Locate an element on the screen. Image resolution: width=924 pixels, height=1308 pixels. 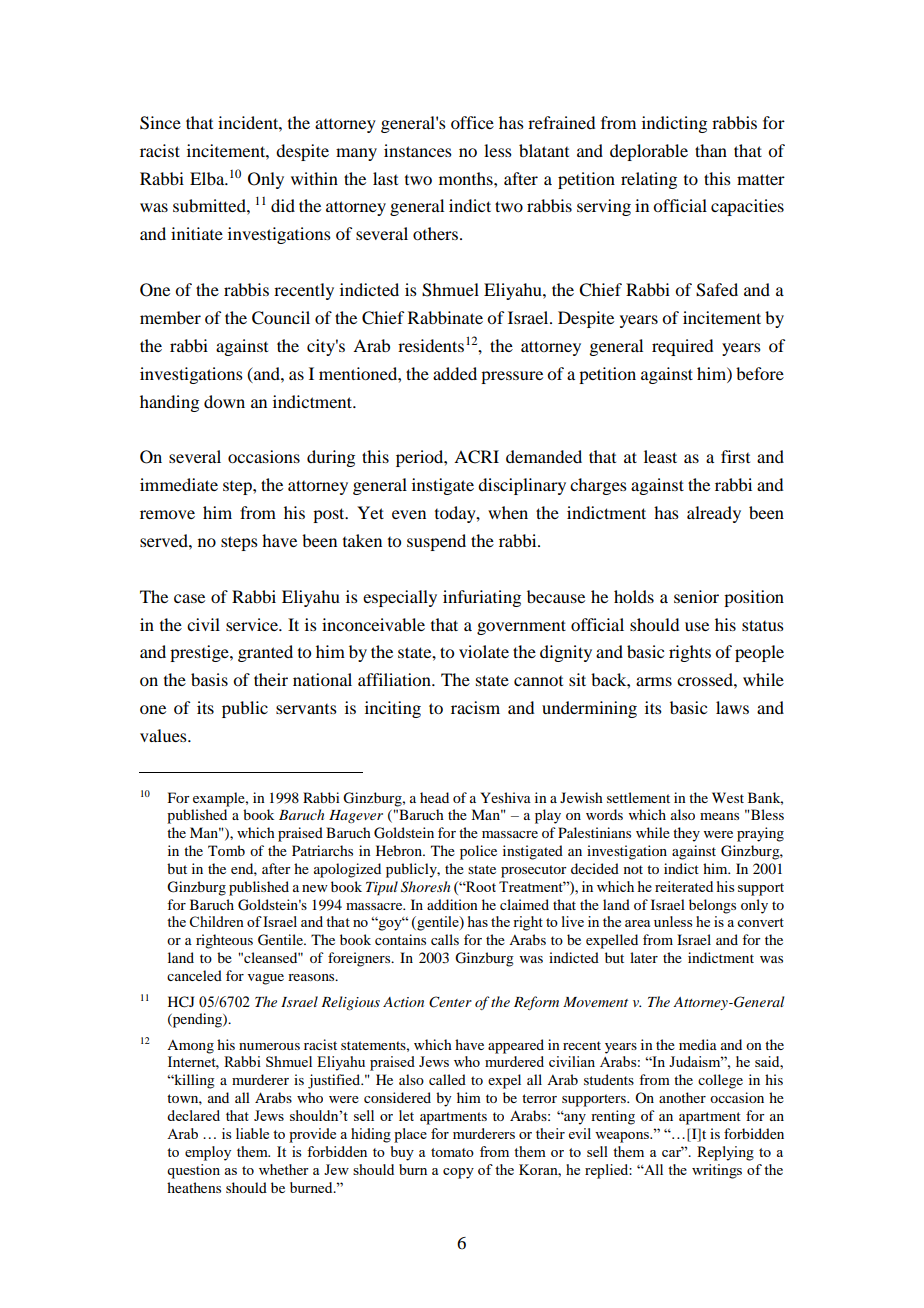
writings is located at coordinates (717, 1171).
